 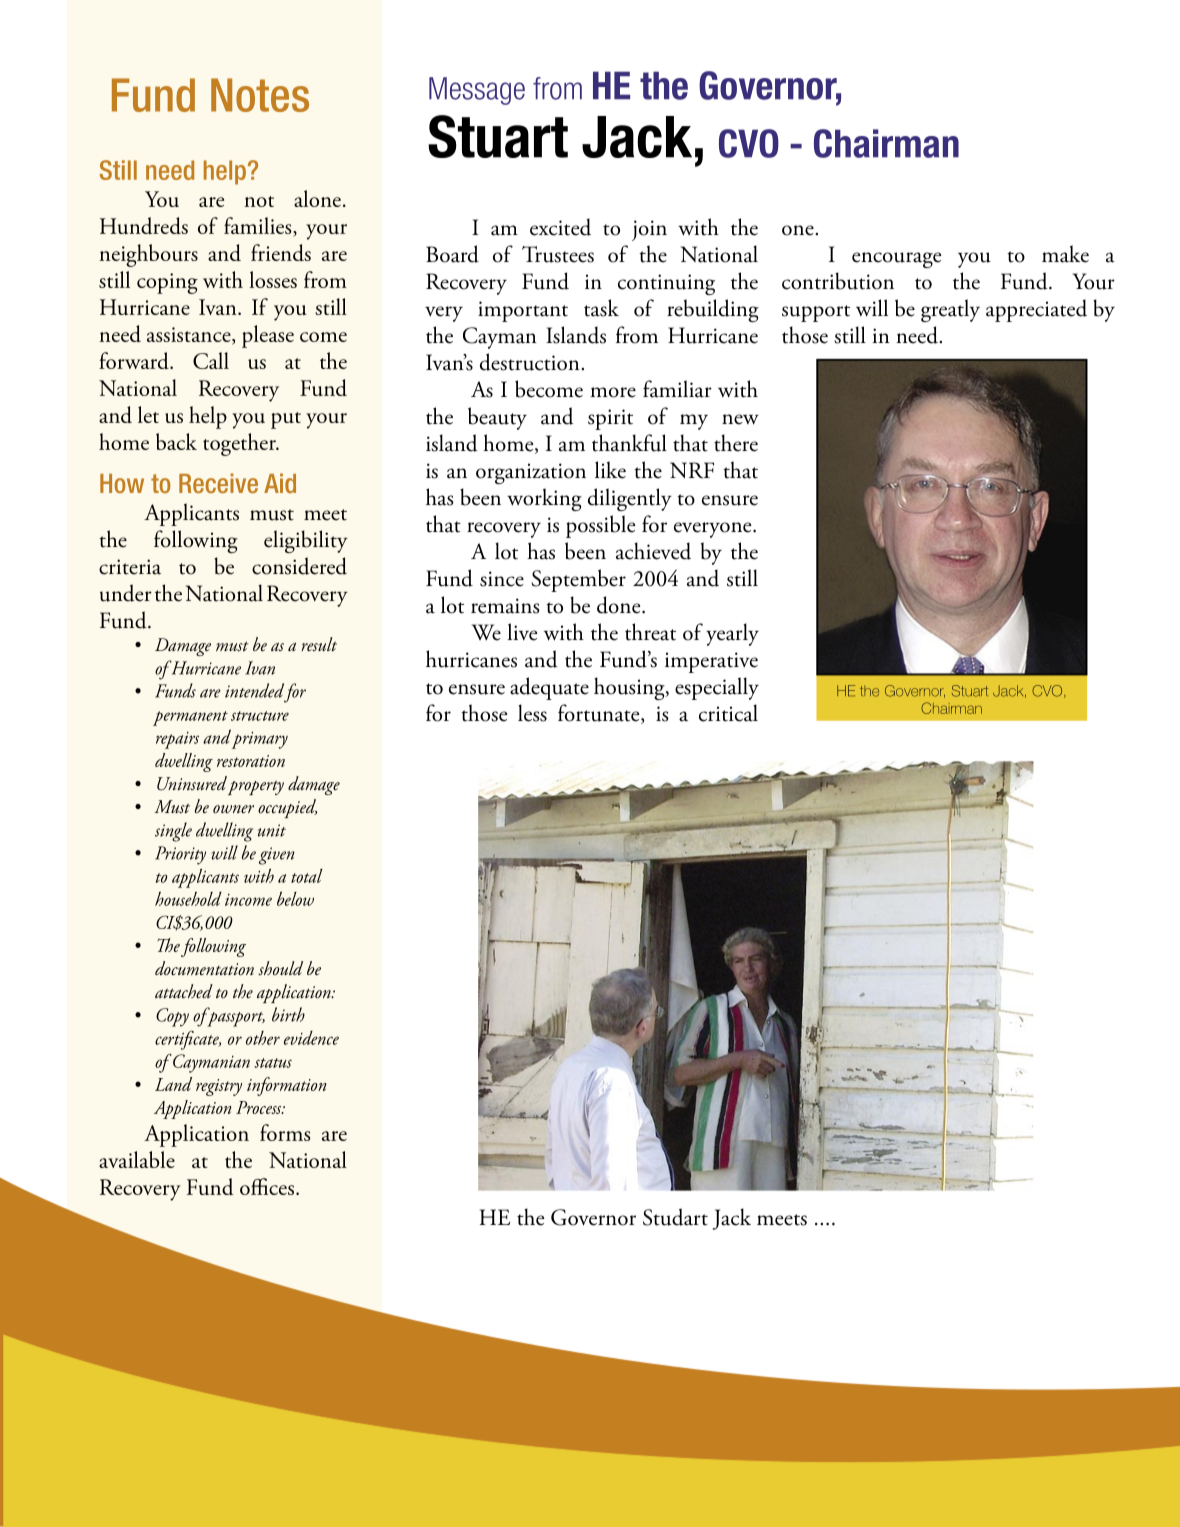 What do you see at coordinates (240, 444) in the page?
I see `together` at bounding box center [240, 444].
